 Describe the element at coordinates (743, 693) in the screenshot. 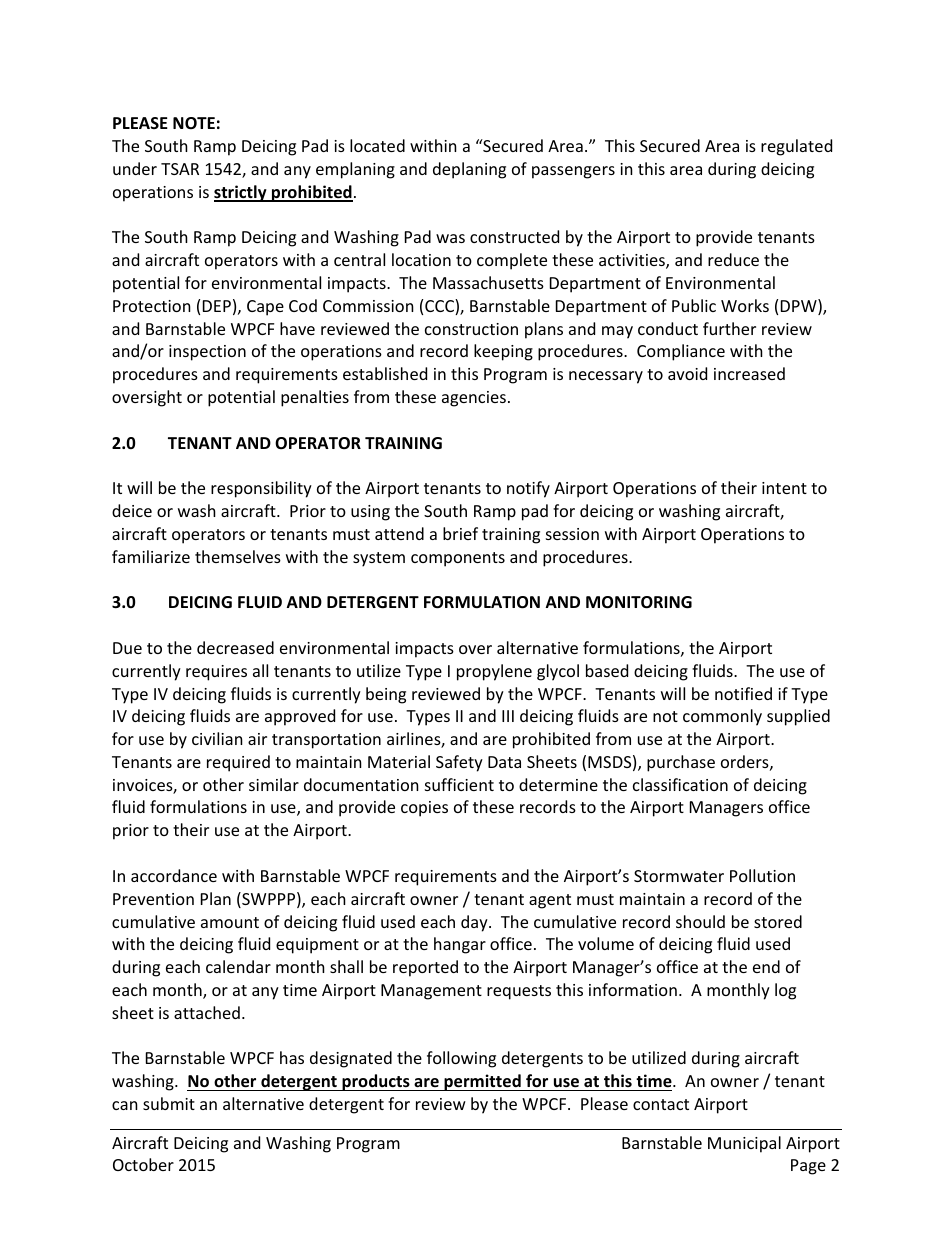

I see `notified` at that location.
